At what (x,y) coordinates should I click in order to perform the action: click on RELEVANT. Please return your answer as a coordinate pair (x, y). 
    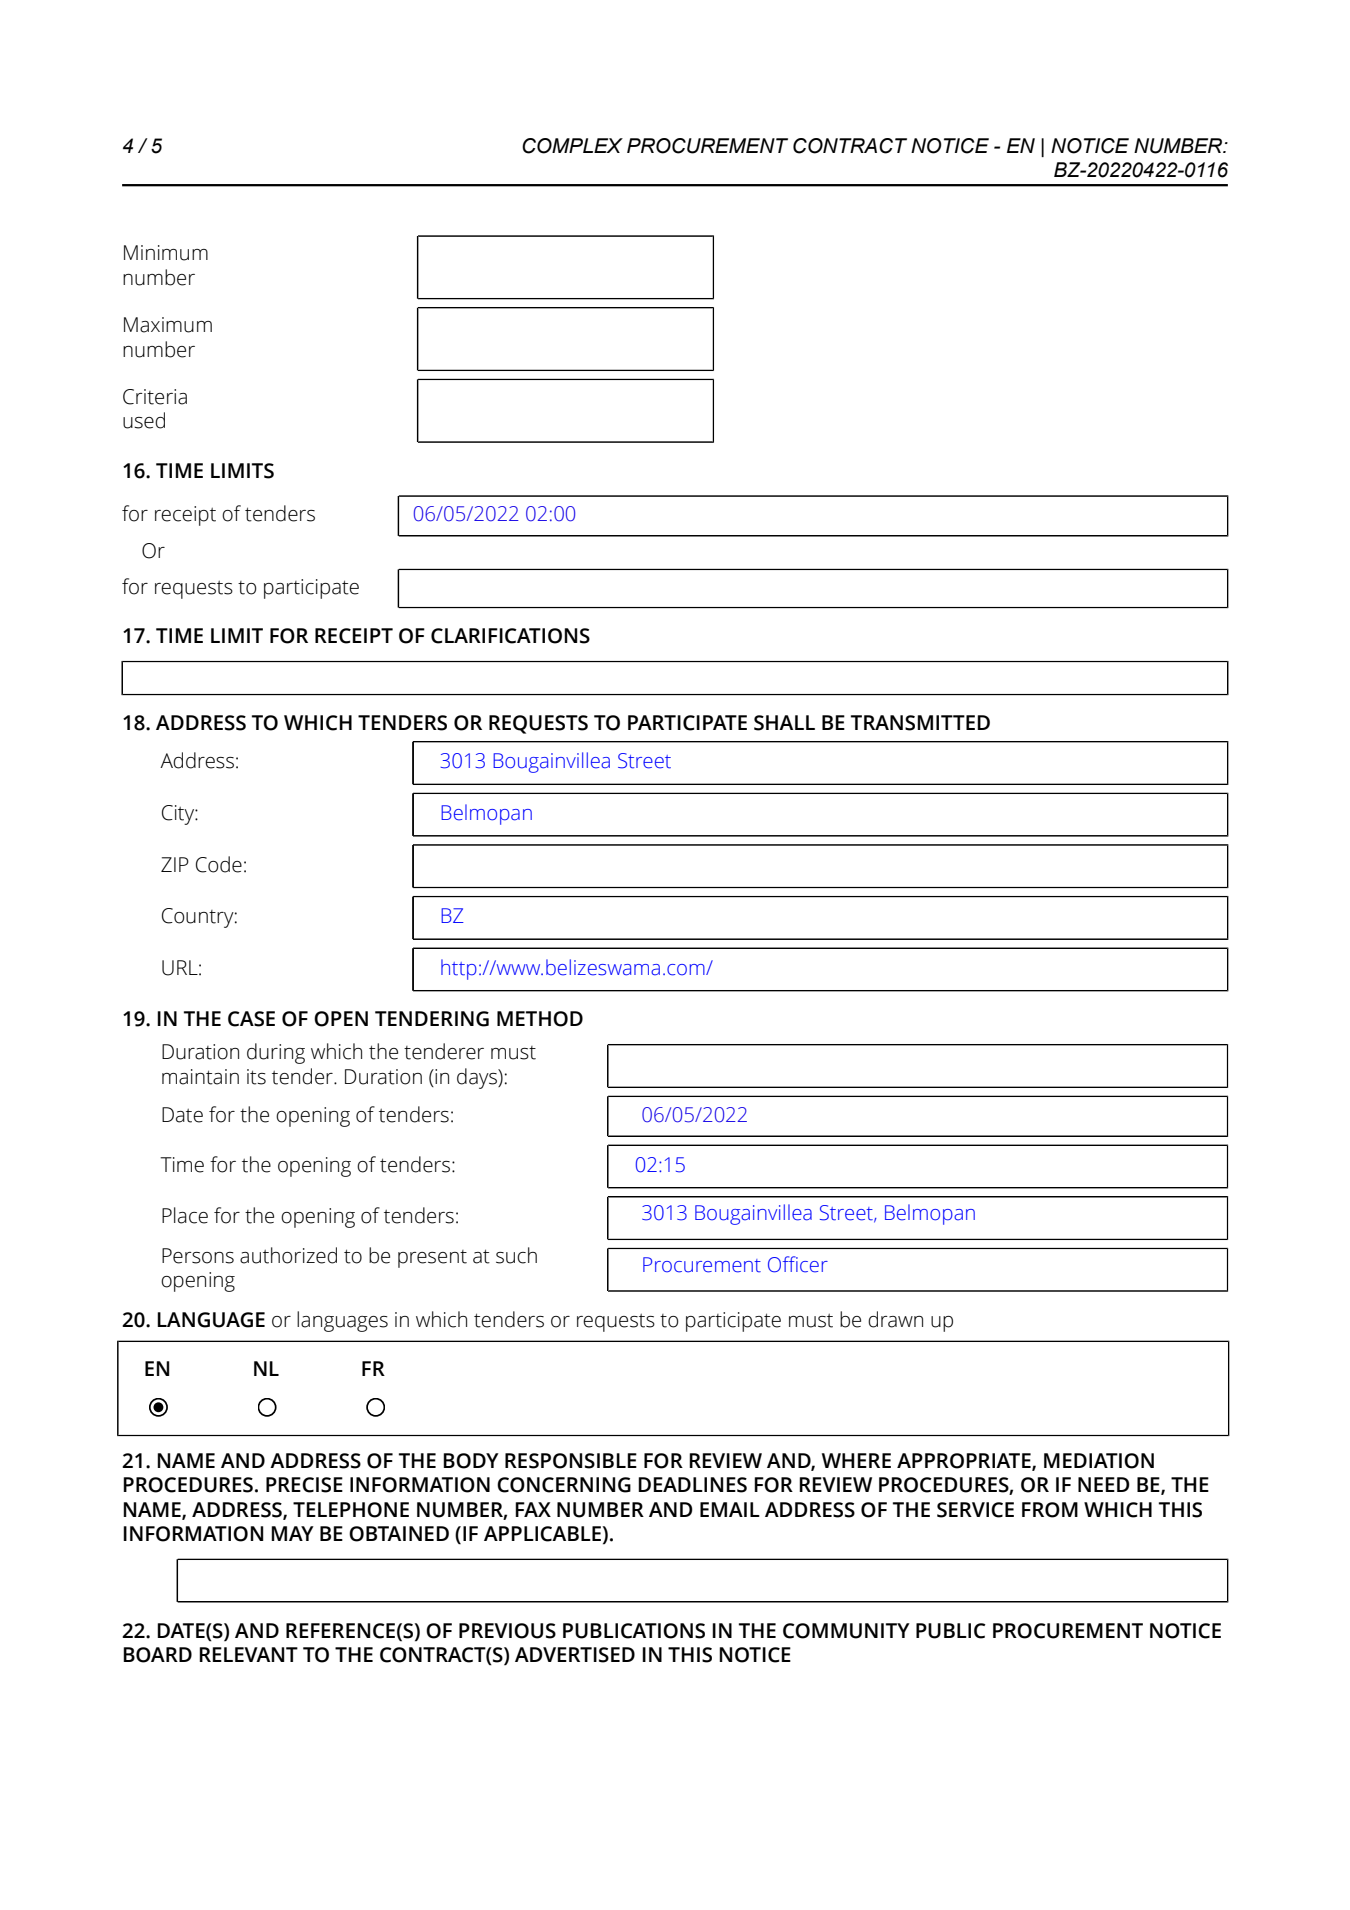
    Looking at the image, I should click on (248, 1654).
